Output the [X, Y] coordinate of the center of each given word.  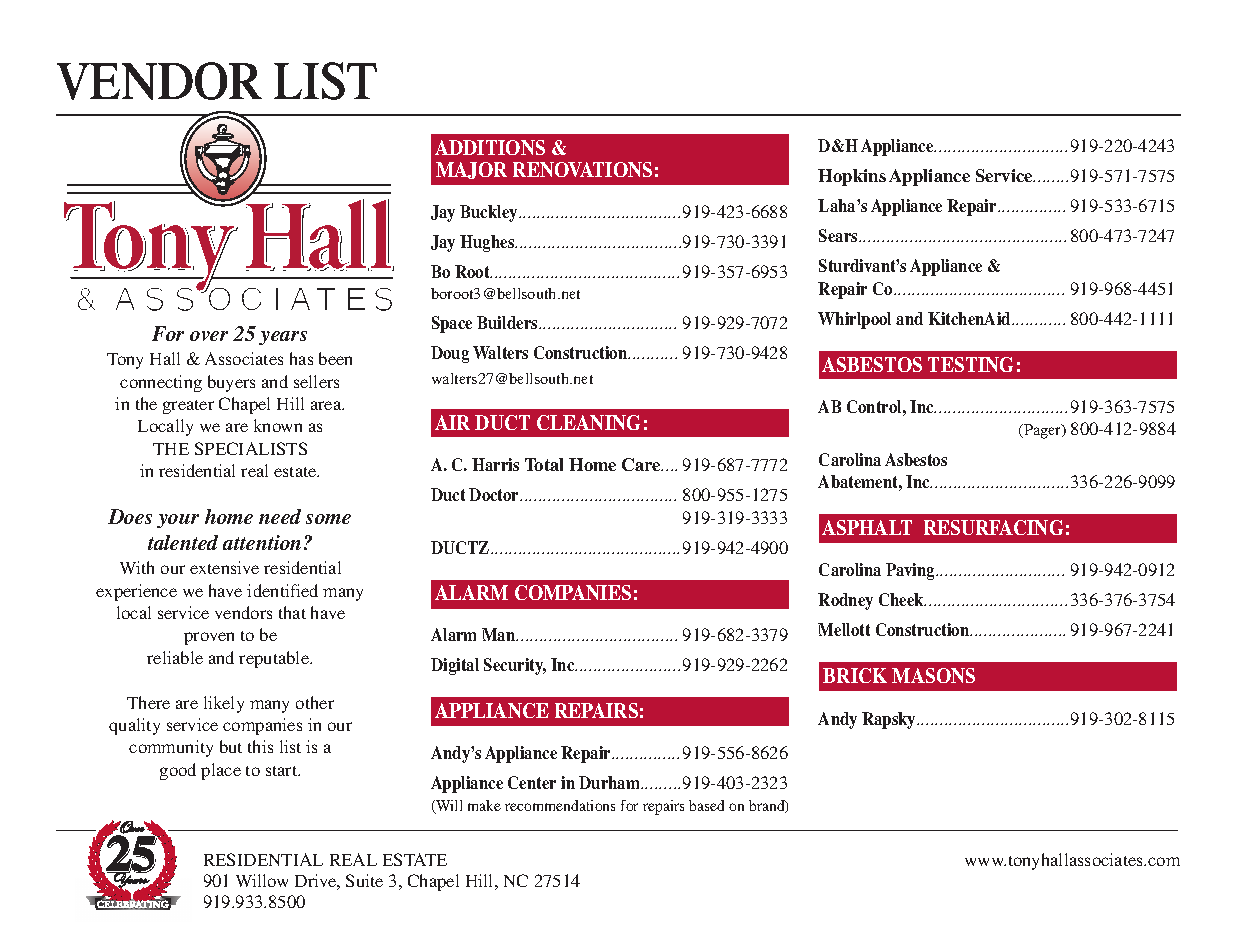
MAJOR [471, 170]
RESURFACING [993, 527]
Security [515, 666]
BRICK [855, 675]
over [209, 336]
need [280, 516]
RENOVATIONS [582, 169]
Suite [364, 880]
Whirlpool [854, 320]
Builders [508, 322]
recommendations [560, 805]
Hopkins [852, 177]
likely [224, 704]
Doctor [495, 494]
